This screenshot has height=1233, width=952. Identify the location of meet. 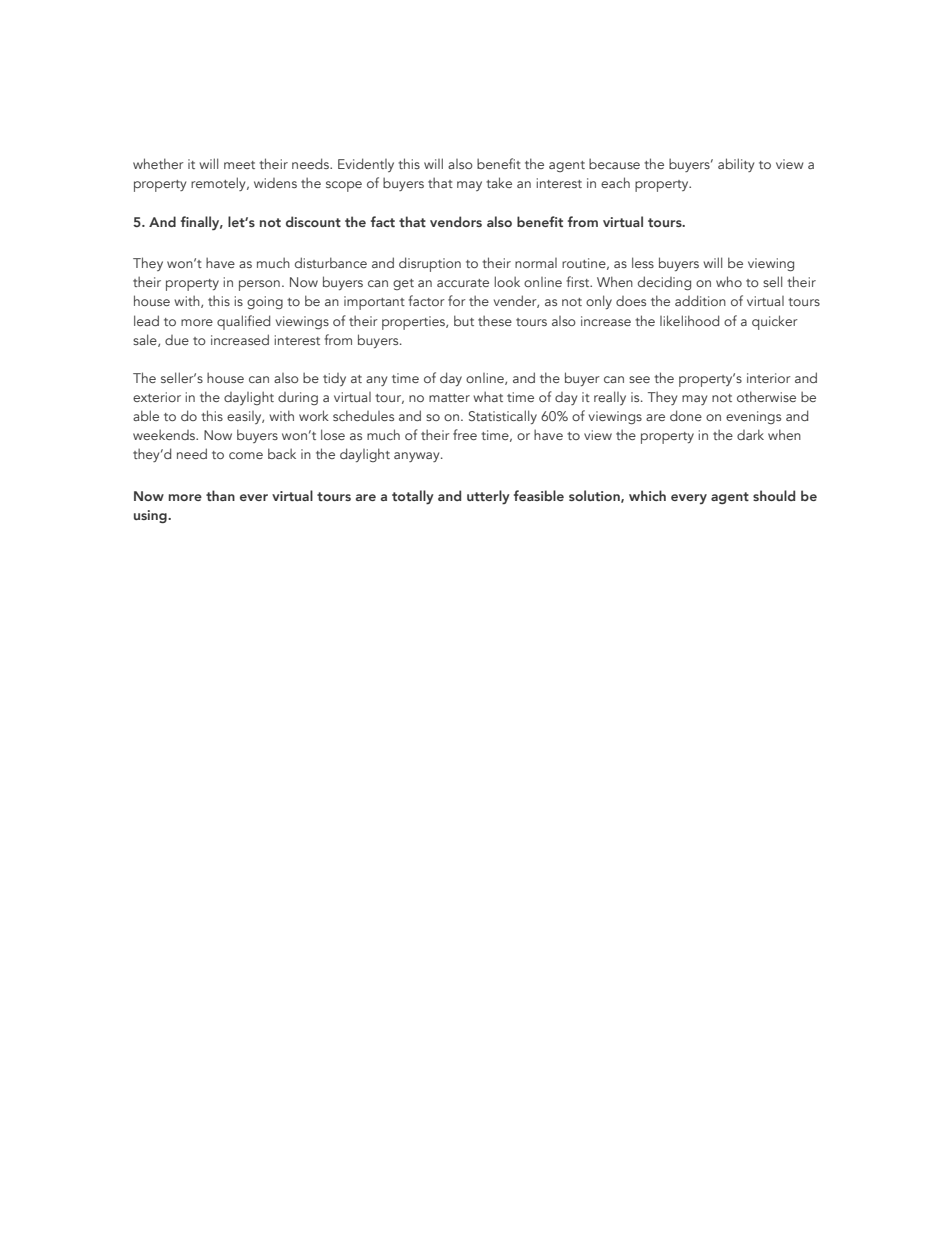
(239, 165).
